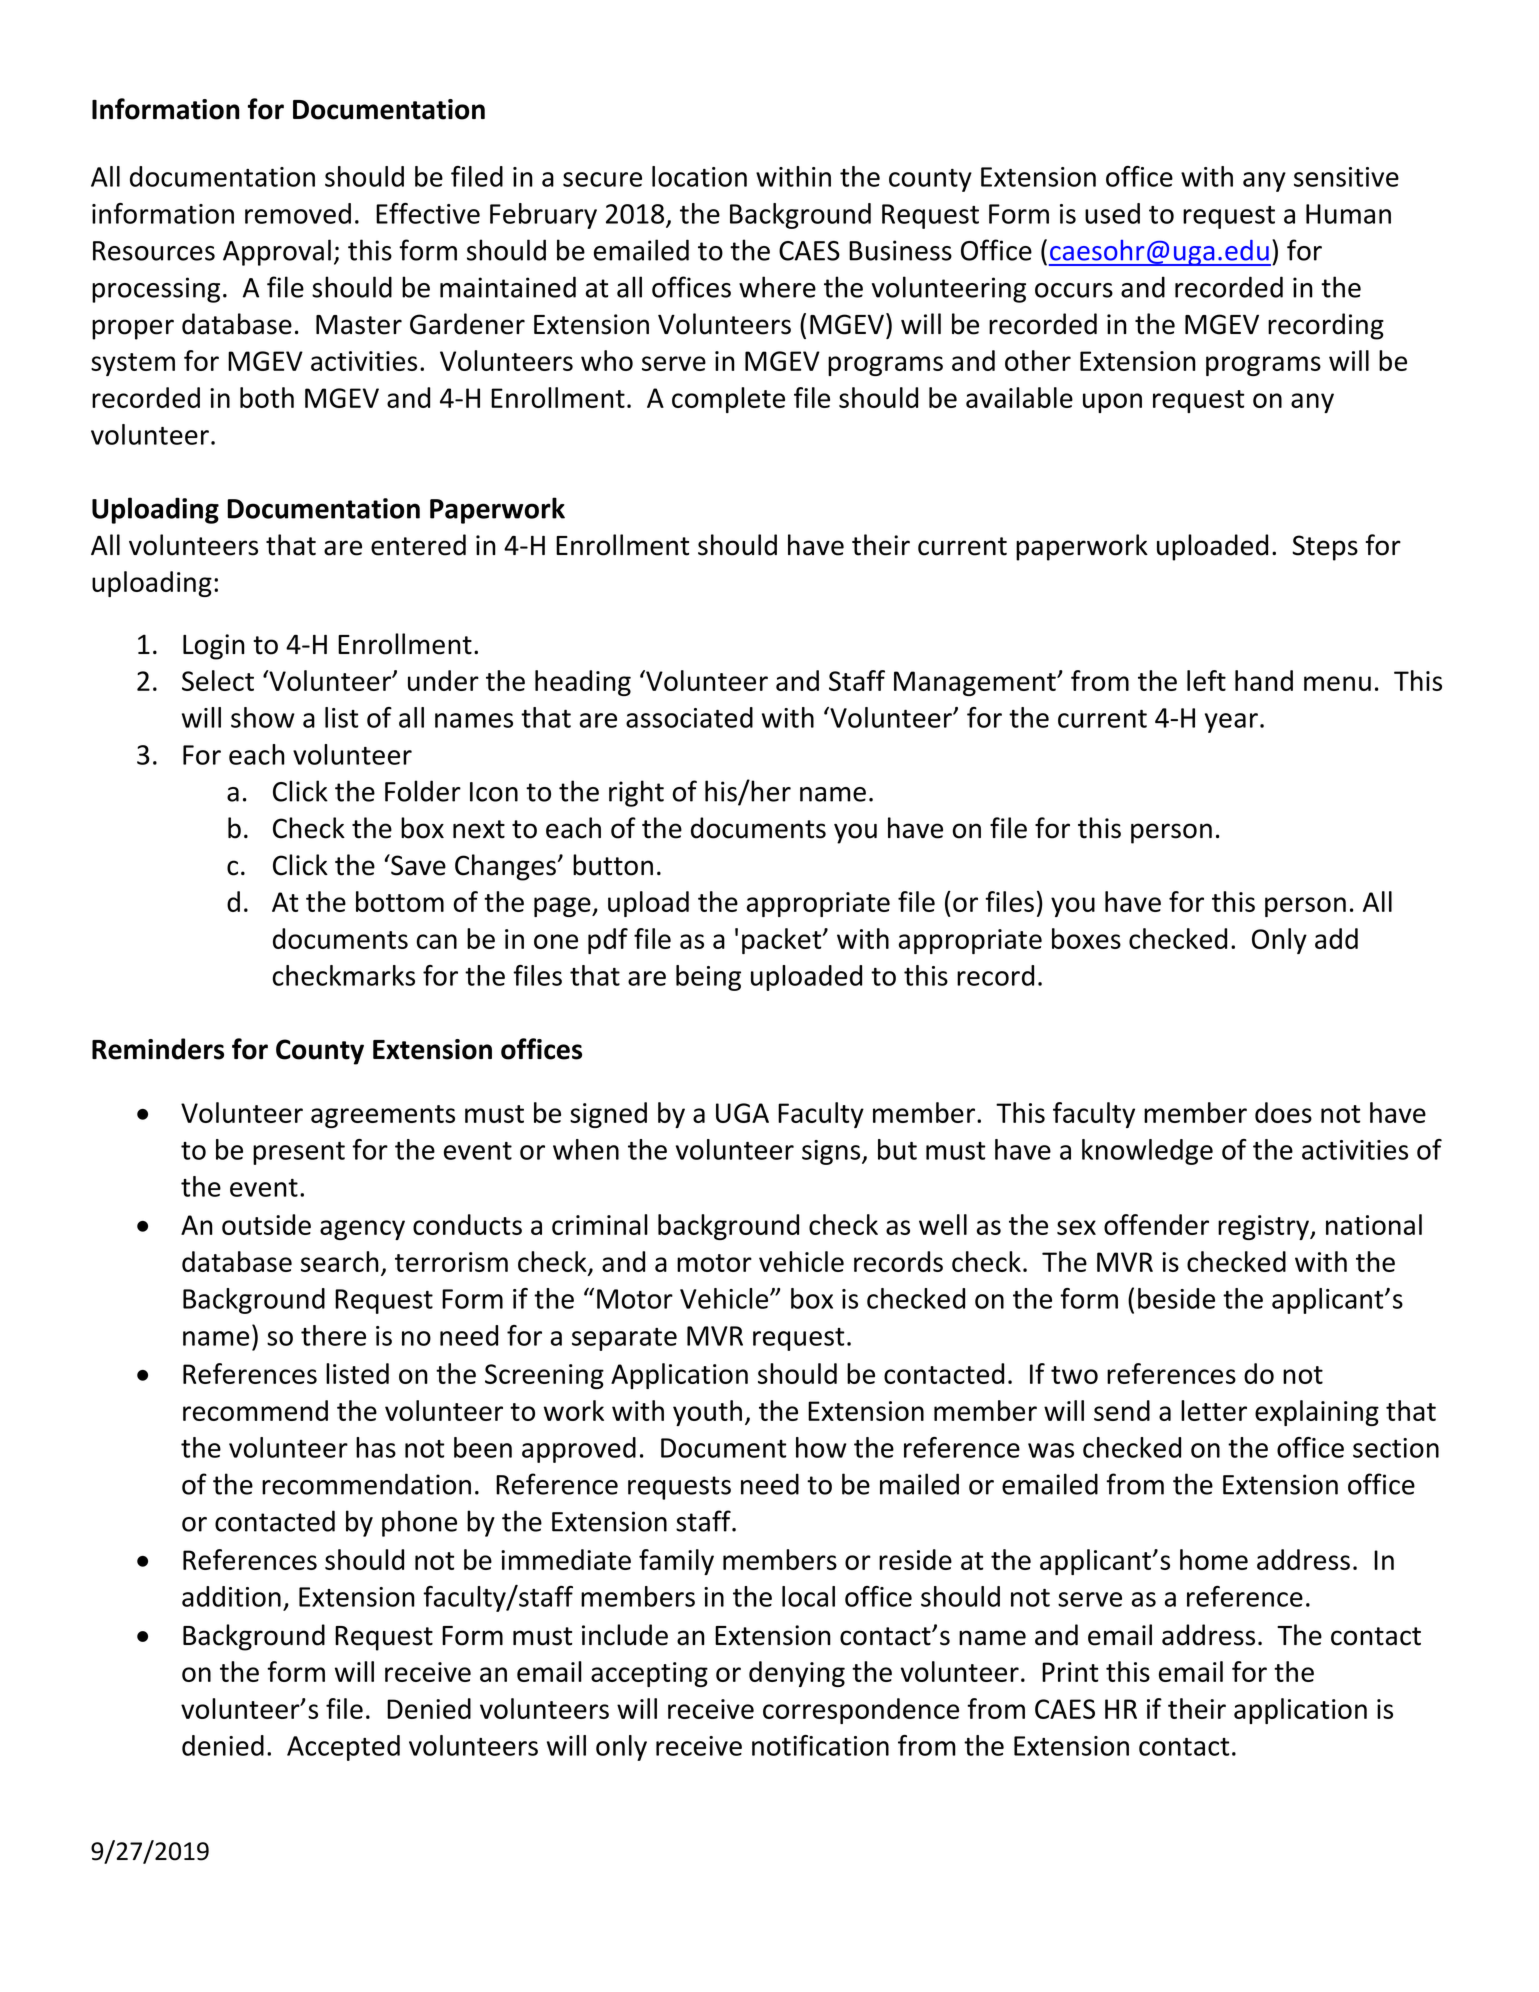  I want to click on registry, so click(1264, 1227).
